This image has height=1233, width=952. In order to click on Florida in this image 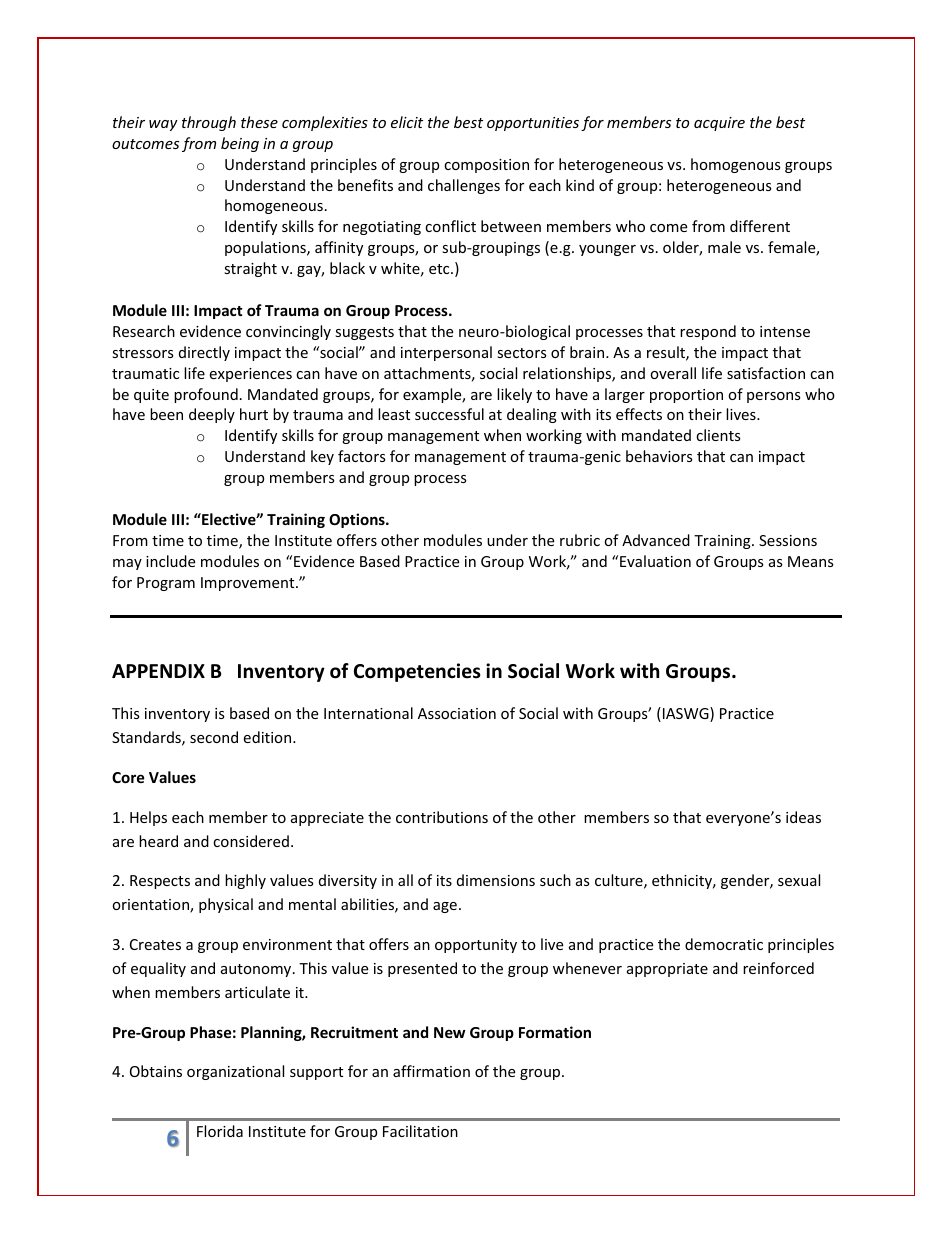, I will do `click(220, 1131)`.
